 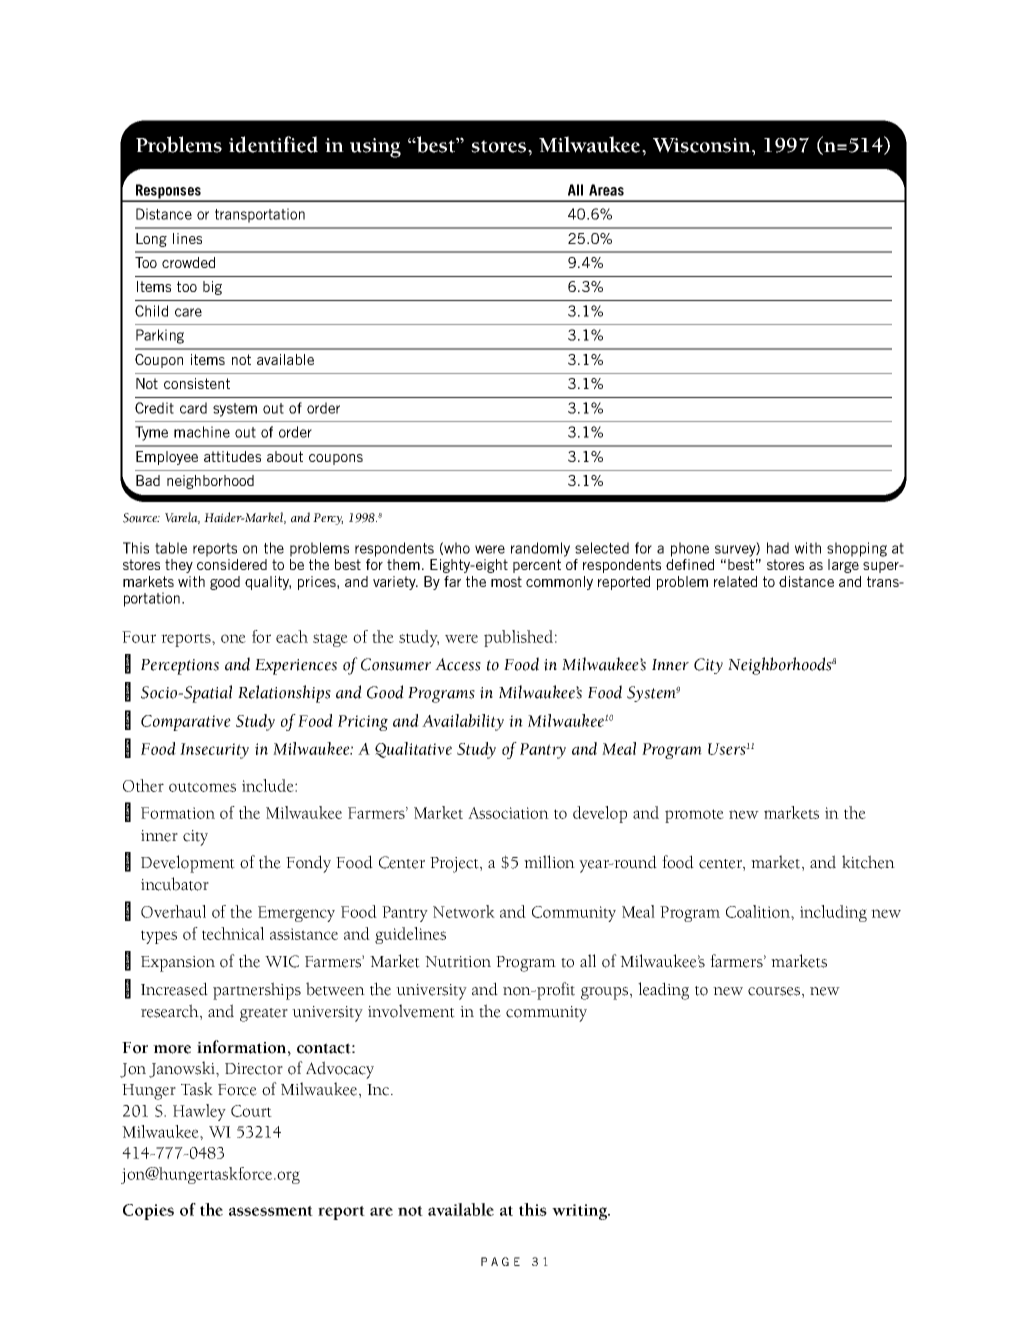 What do you see at coordinates (271, 1211) in the screenshot?
I see `assessment` at bounding box center [271, 1211].
